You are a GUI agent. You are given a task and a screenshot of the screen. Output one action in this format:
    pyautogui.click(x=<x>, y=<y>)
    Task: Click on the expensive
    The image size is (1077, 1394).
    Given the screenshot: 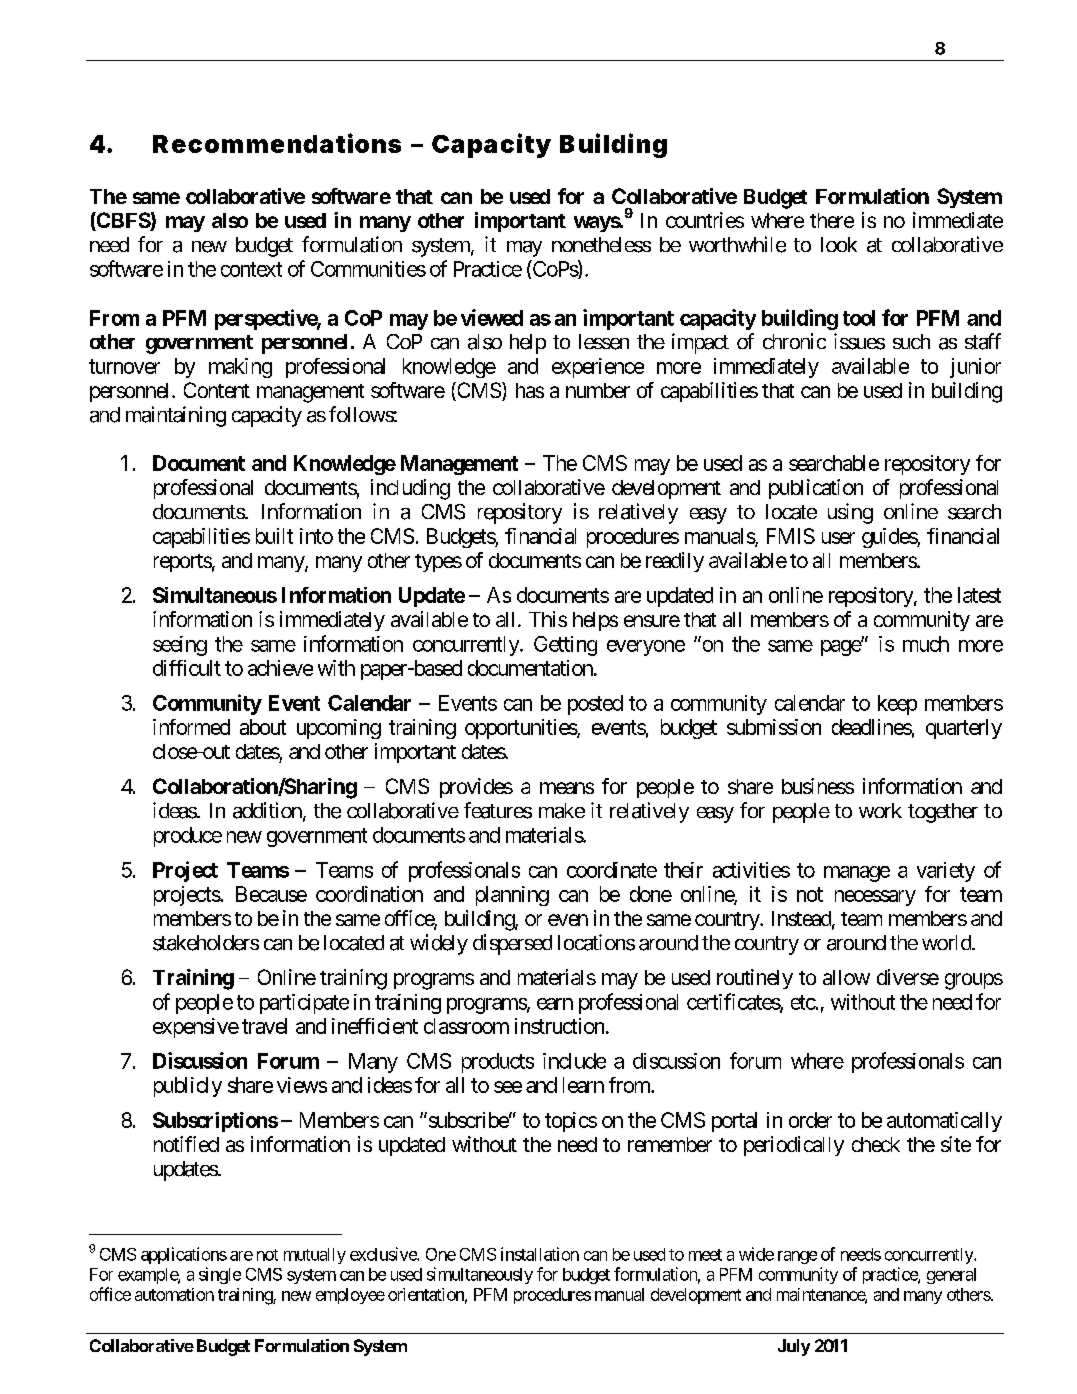 What is the action you would take?
    pyautogui.click(x=196, y=1028)
